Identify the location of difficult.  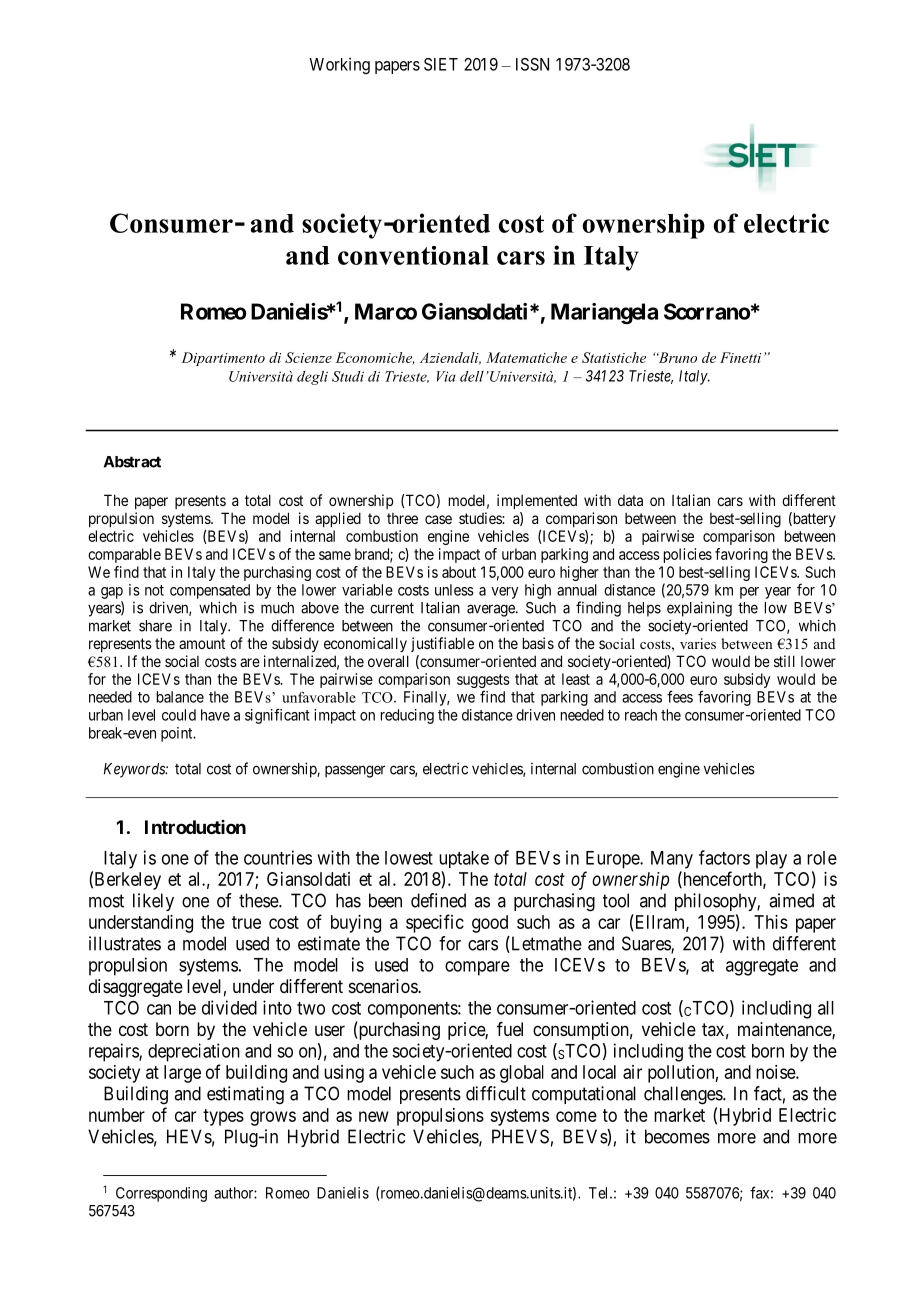
(496, 1093).
